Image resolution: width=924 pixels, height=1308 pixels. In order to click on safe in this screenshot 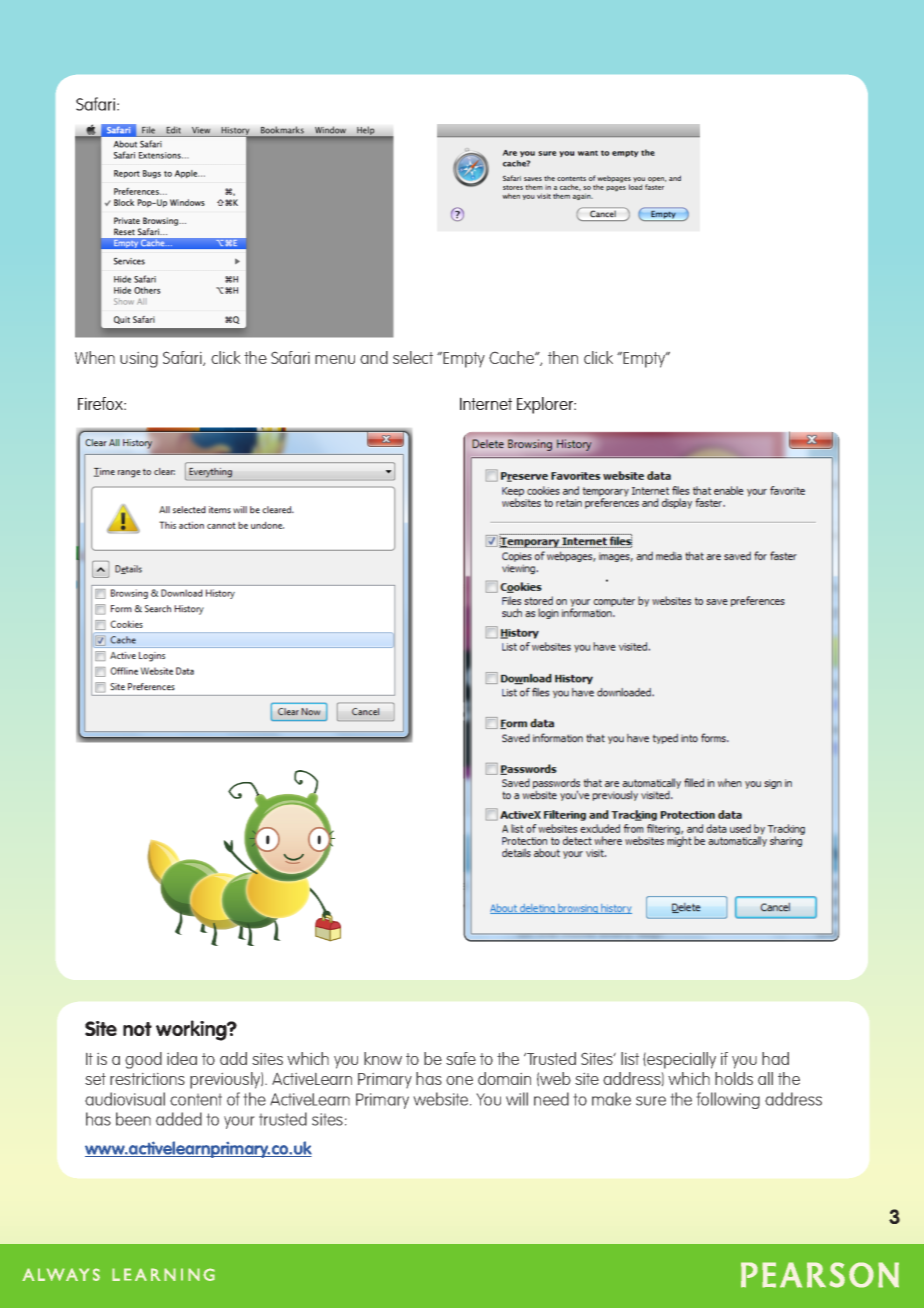, I will do `click(461, 1058)`.
